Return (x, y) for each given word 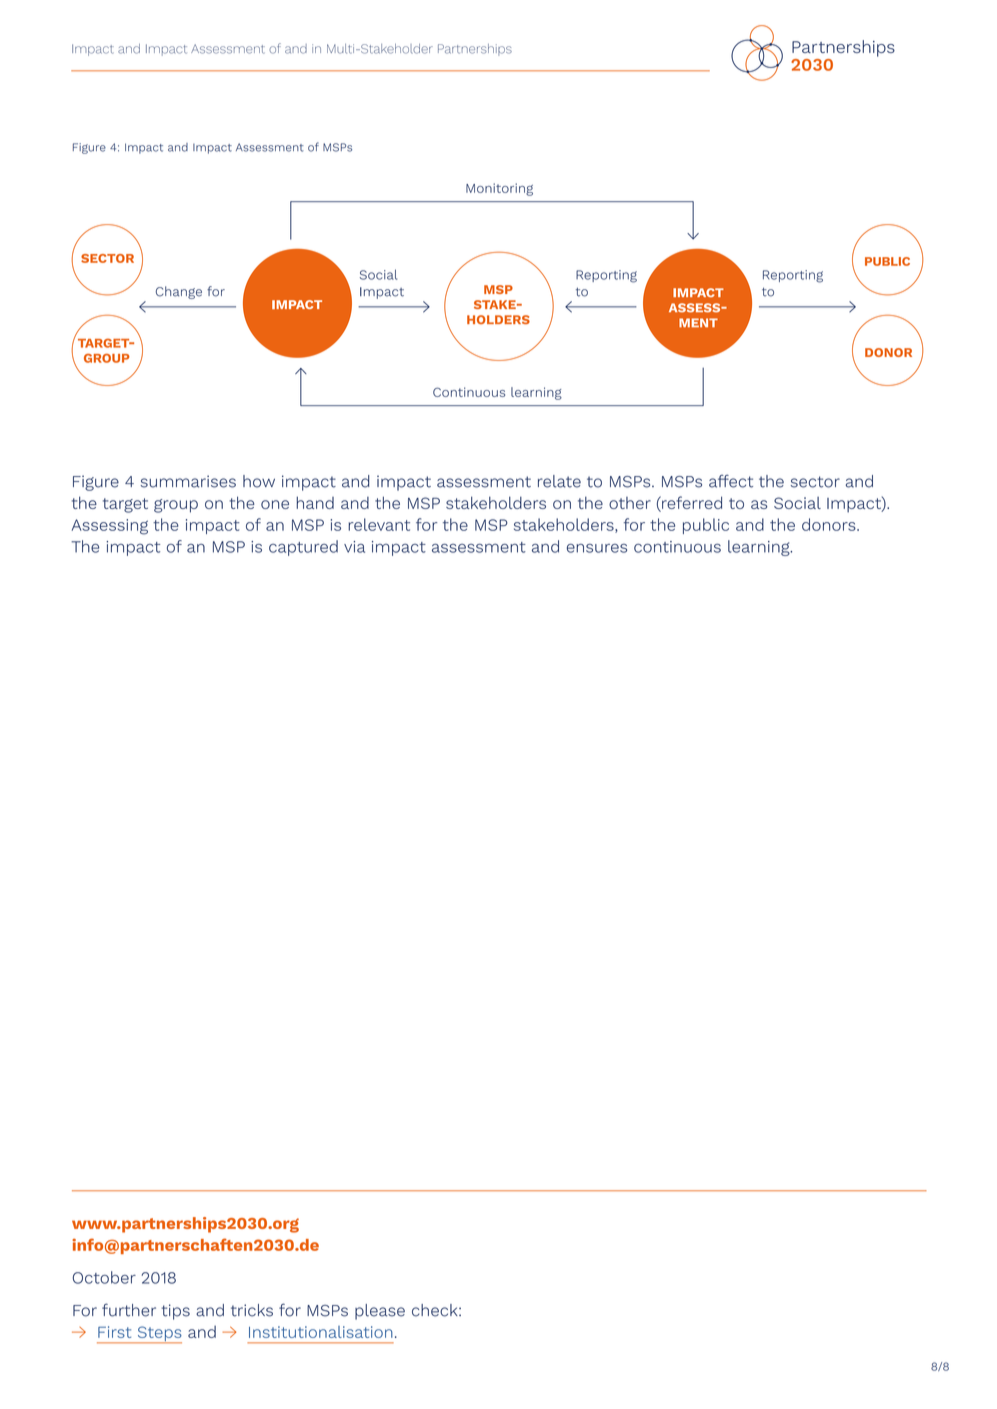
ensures (597, 548)
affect (731, 481)
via (354, 547)
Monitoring (499, 189)
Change (179, 292)
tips (175, 1312)
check (436, 1310)
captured (303, 548)
